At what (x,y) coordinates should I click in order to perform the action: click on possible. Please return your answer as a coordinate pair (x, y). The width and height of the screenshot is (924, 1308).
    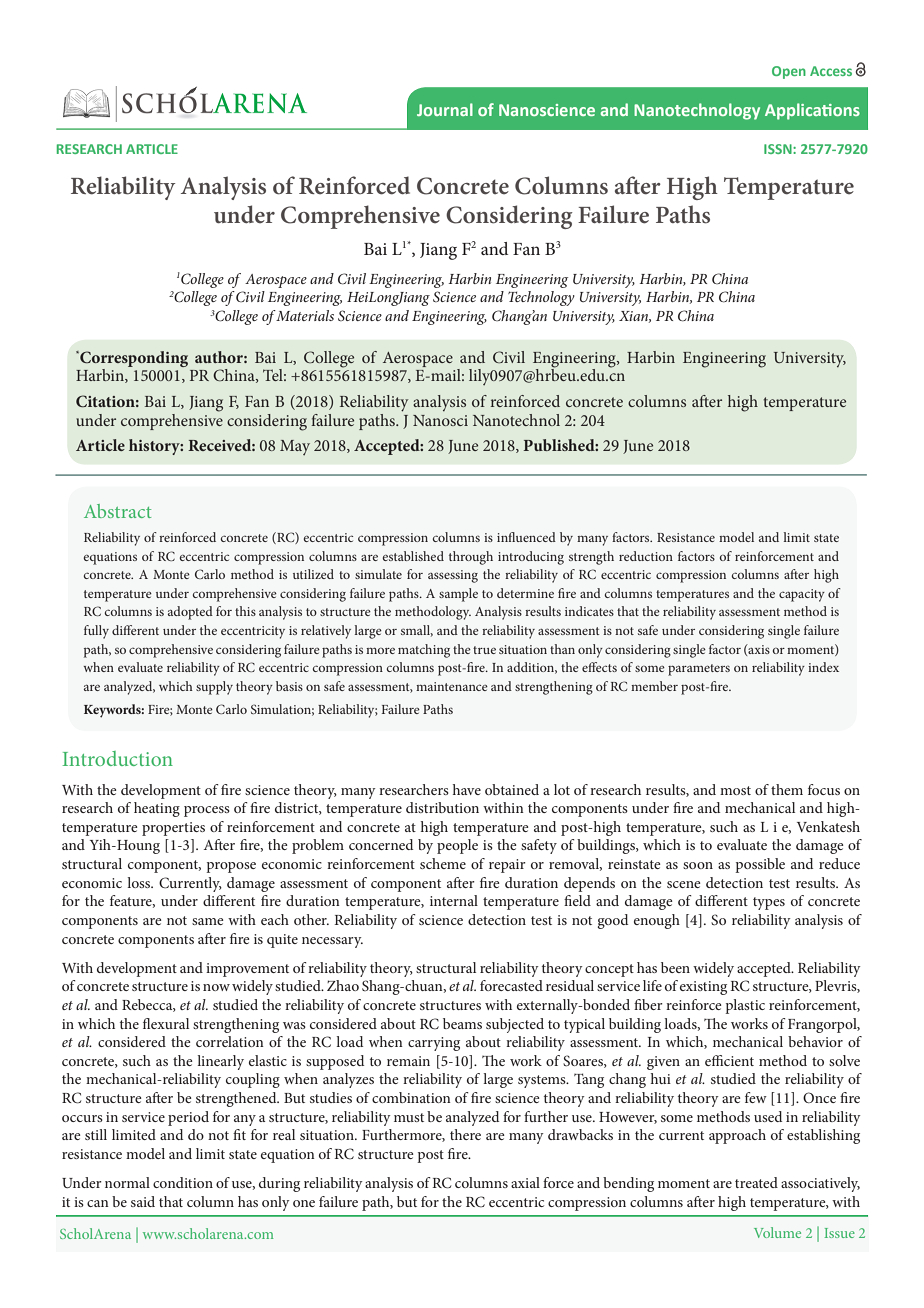
    Looking at the image, I should click on (760, 865).
